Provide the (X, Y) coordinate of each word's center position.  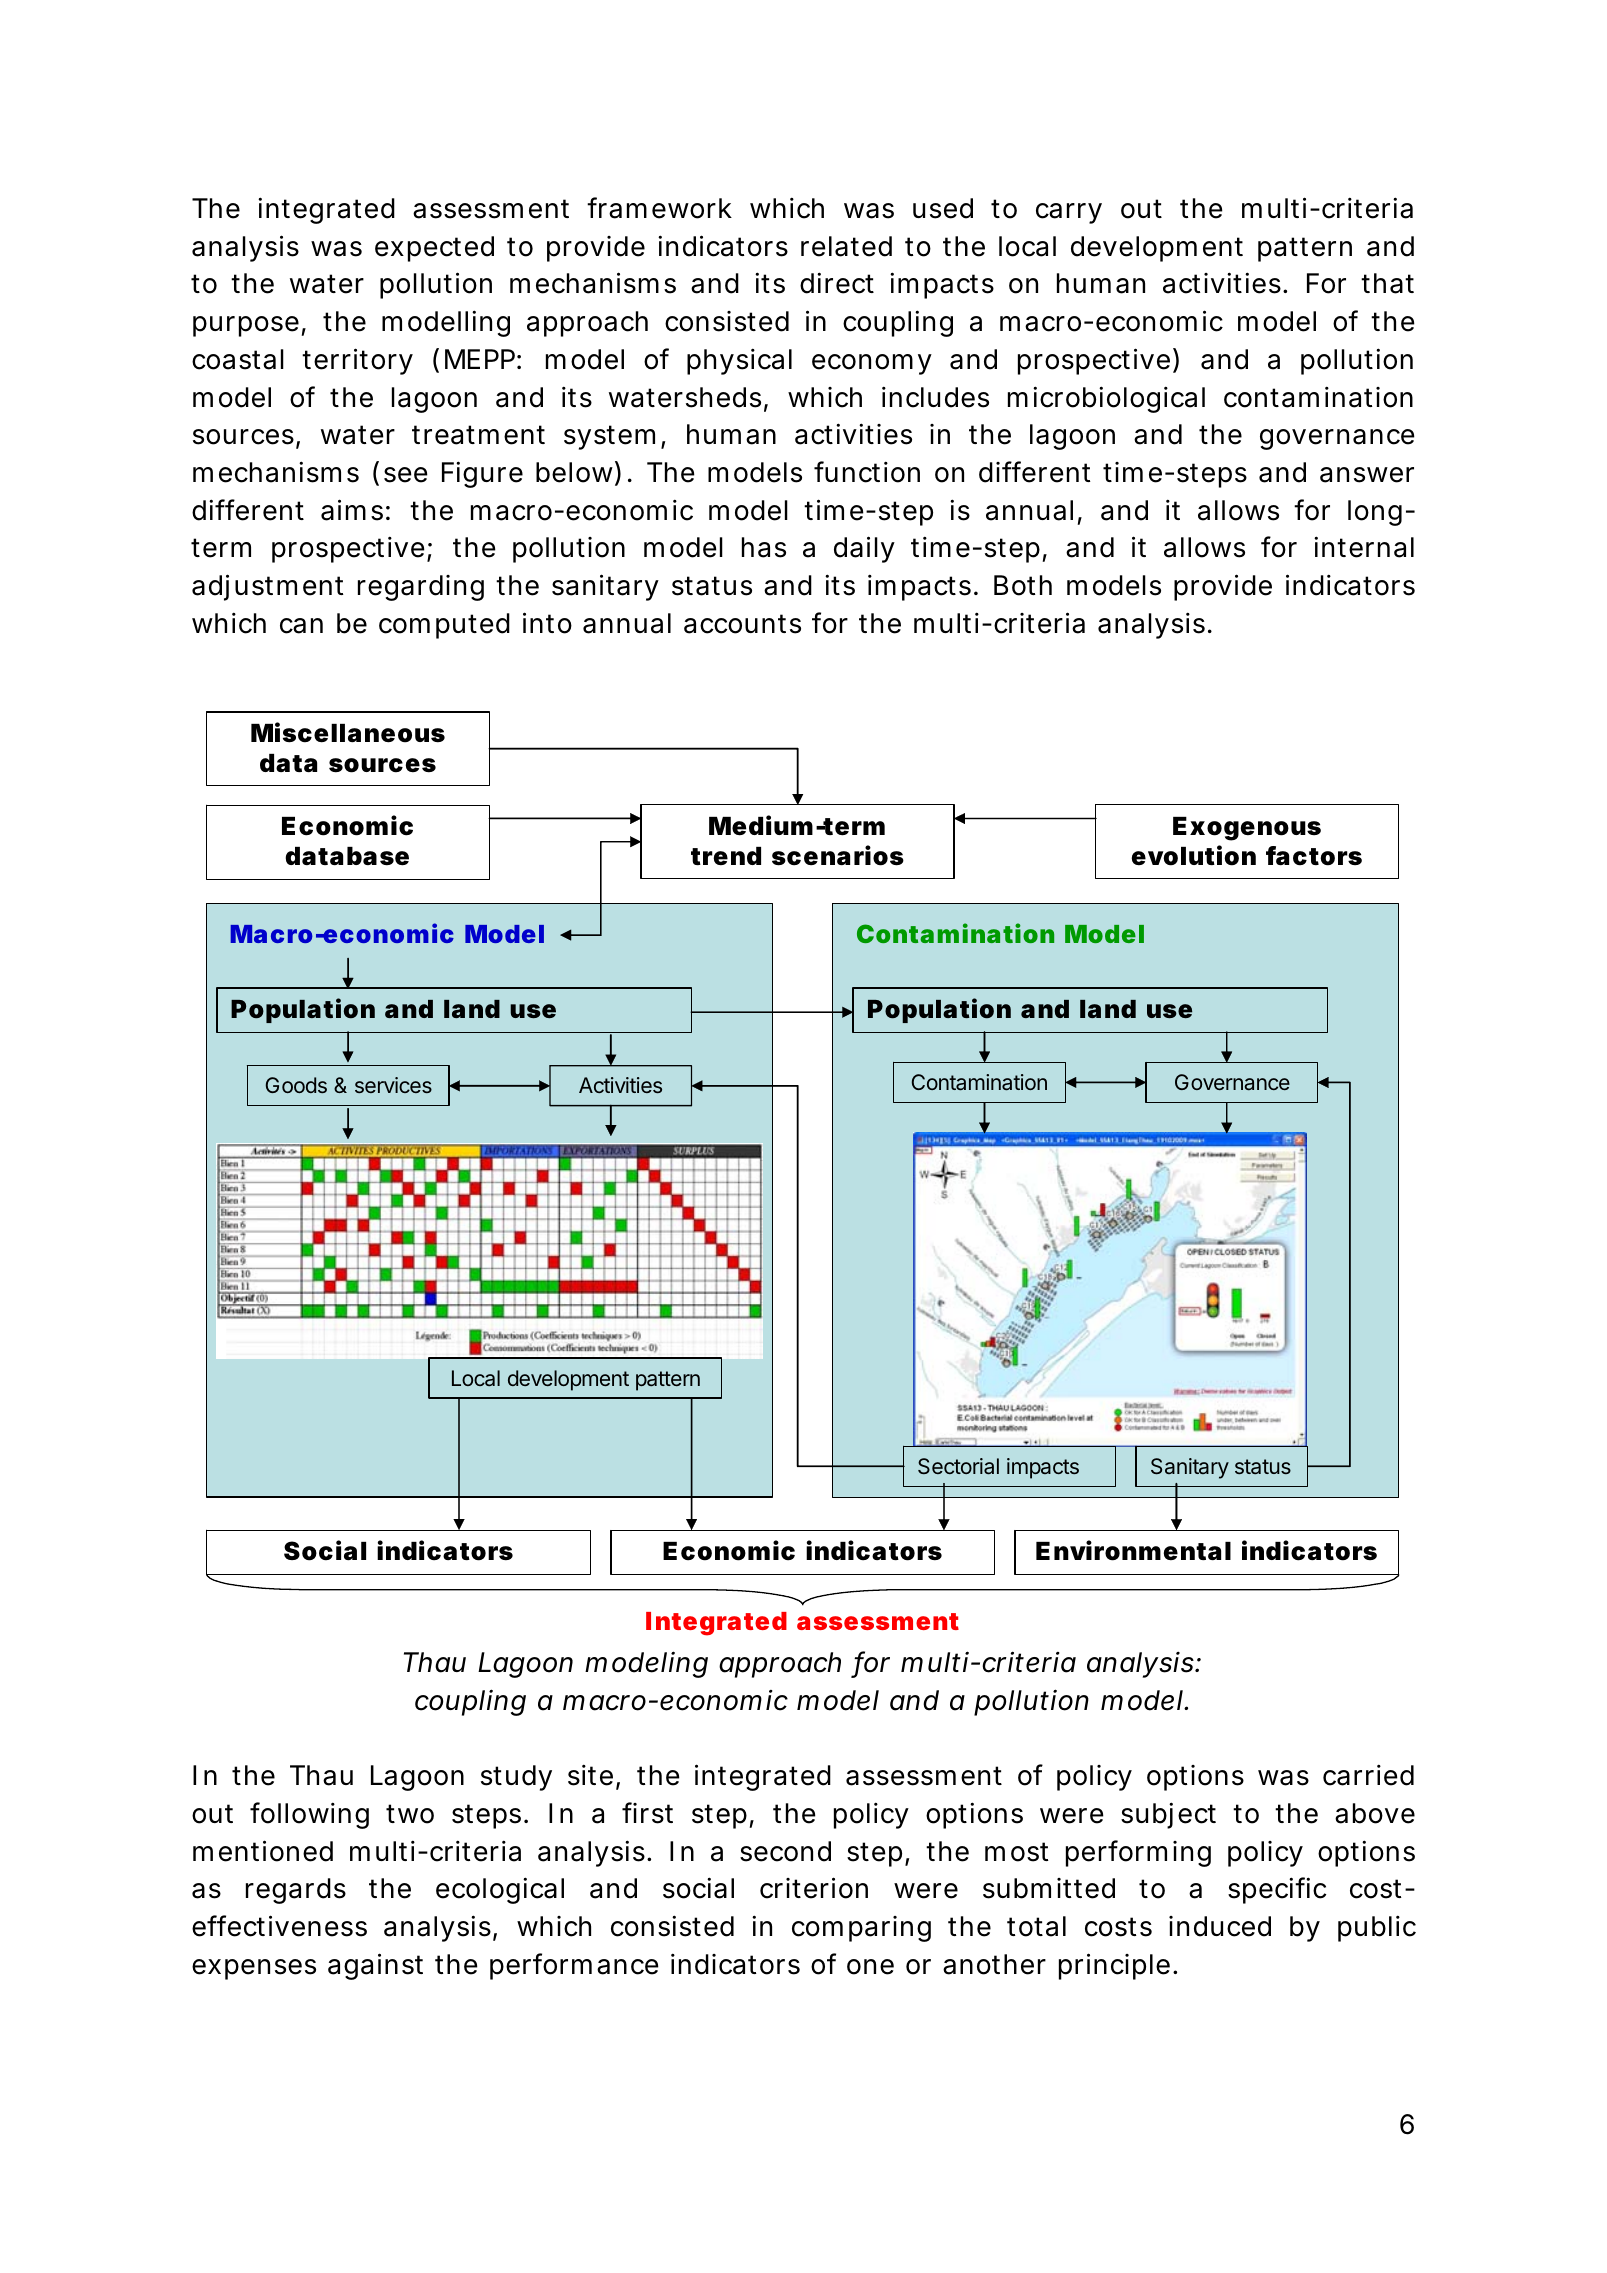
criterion (814, 1888)
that (1387, 283)
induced (1220, 1926)
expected (434, 249)
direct (837, 283)
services (393, 1085)
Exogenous (1247, 829)
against (375, 1966)
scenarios (838, 855)
